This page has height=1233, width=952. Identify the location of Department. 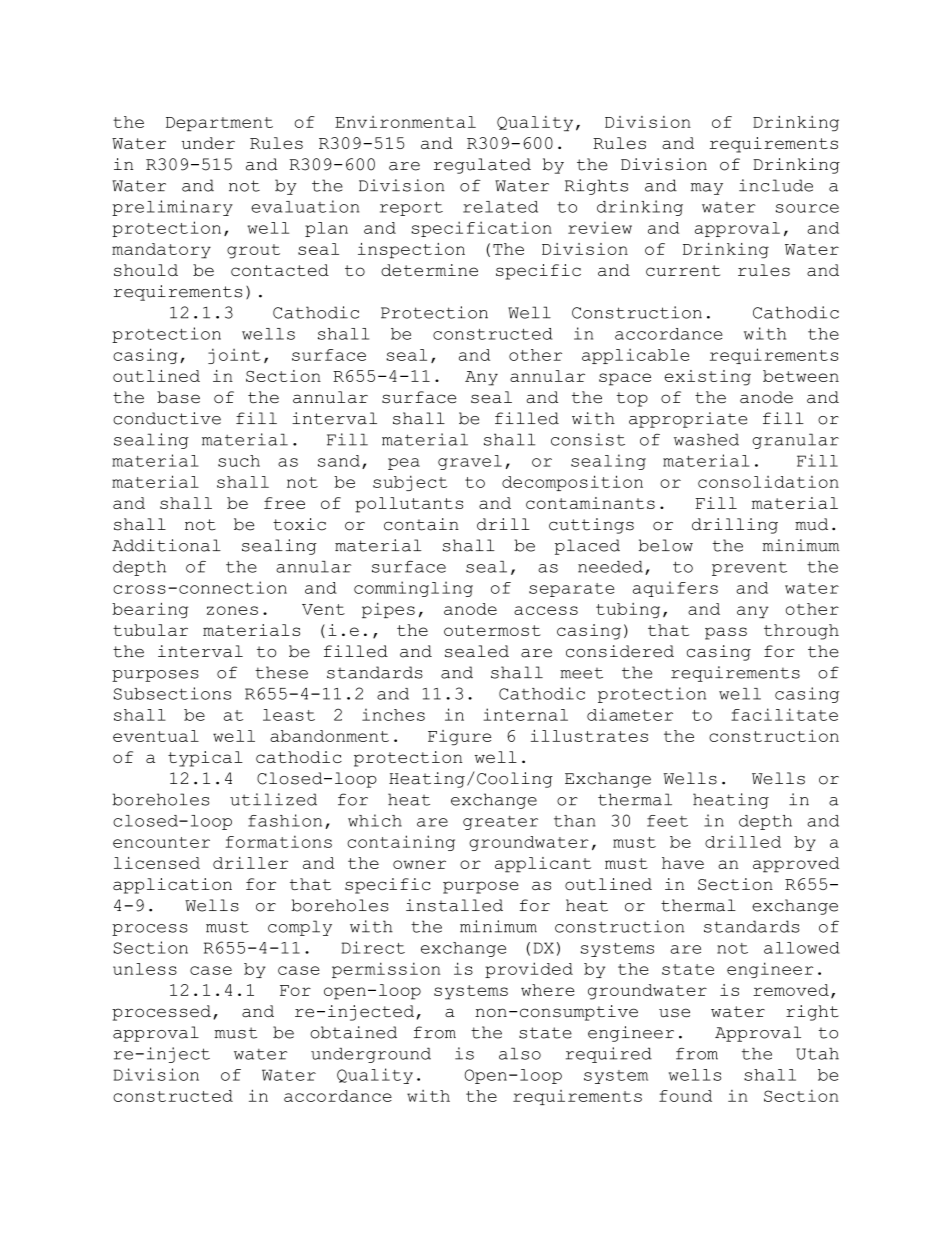
(219, 124).
